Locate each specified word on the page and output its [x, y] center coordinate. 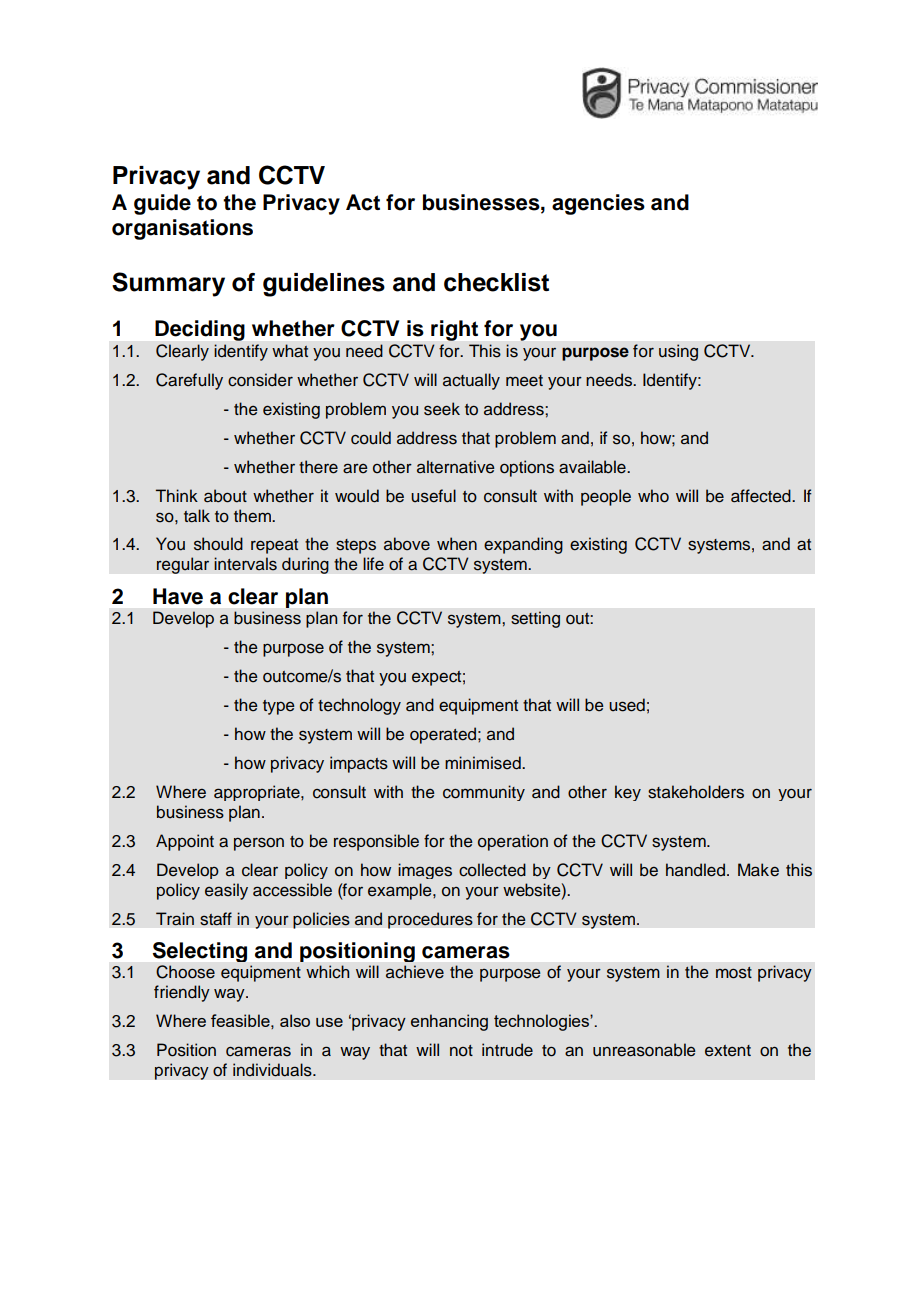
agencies [598, 204]
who [653, 496]
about [225, 496]
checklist [496, 282]
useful [433, 496]
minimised [484, 763]
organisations [182, 229]
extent [728, 1051]
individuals [273, 1070]
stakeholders [696, 792]
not [461, 1051]
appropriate [258, 793]
